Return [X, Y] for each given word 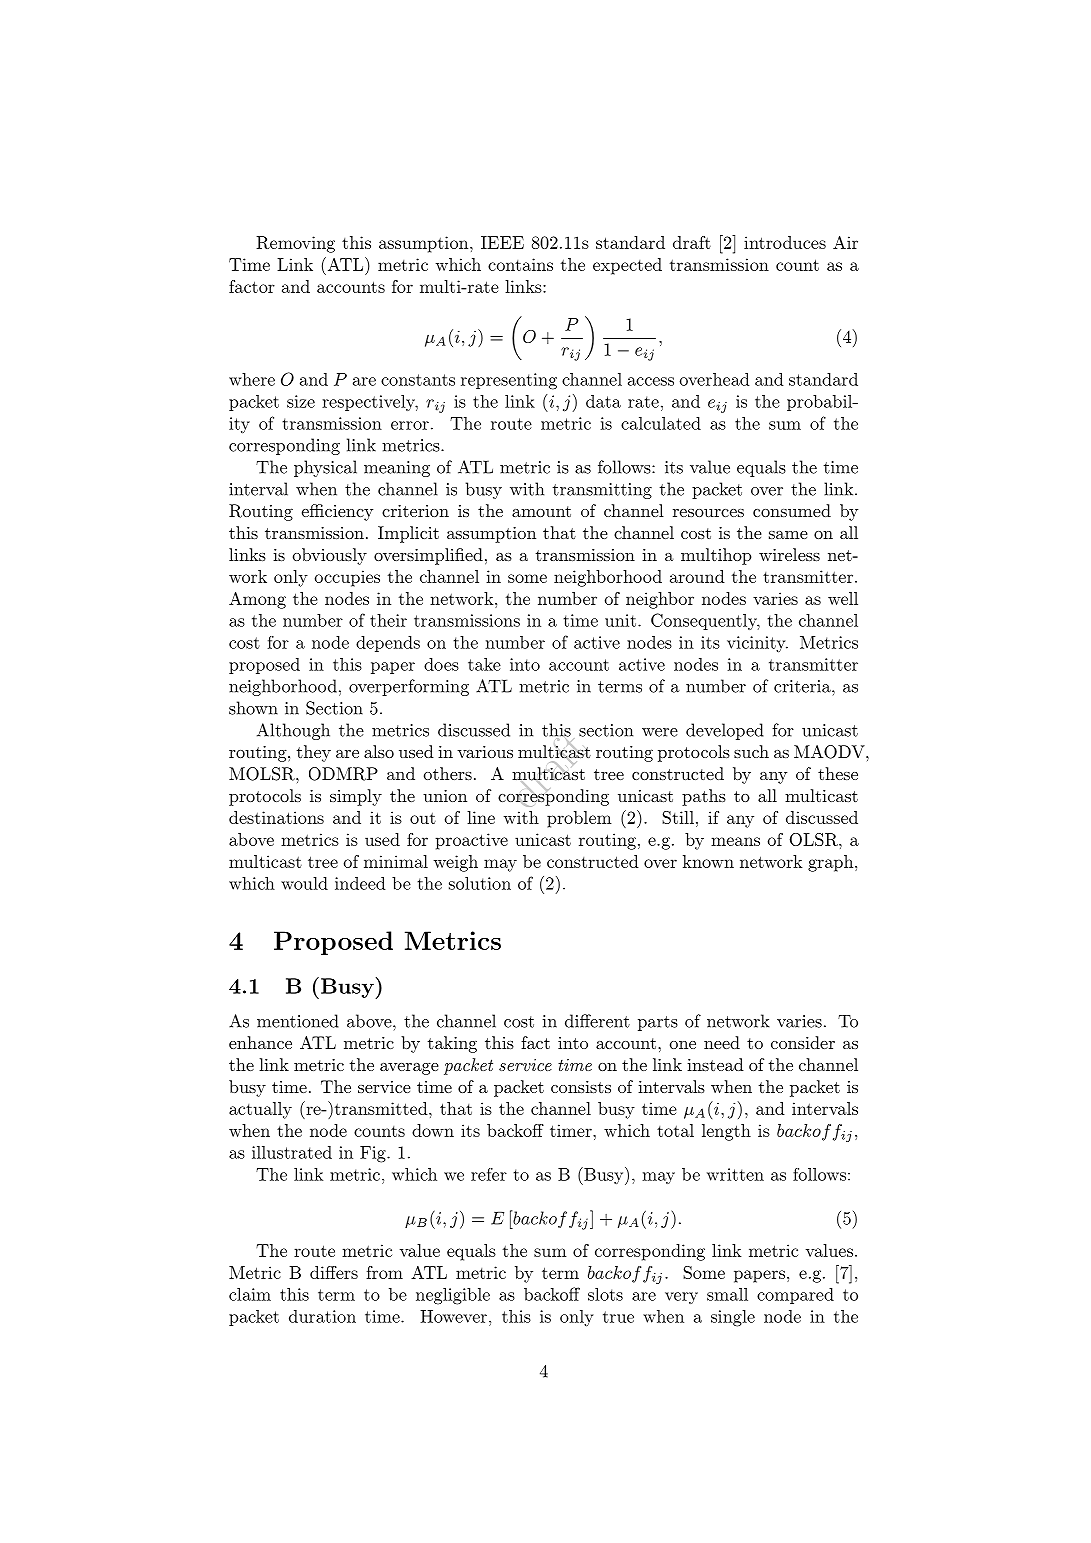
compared [795, 1296]
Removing [295, 244]
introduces [785, 242]
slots [605, 1294]
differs [334, 1272]
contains [520, 264]
